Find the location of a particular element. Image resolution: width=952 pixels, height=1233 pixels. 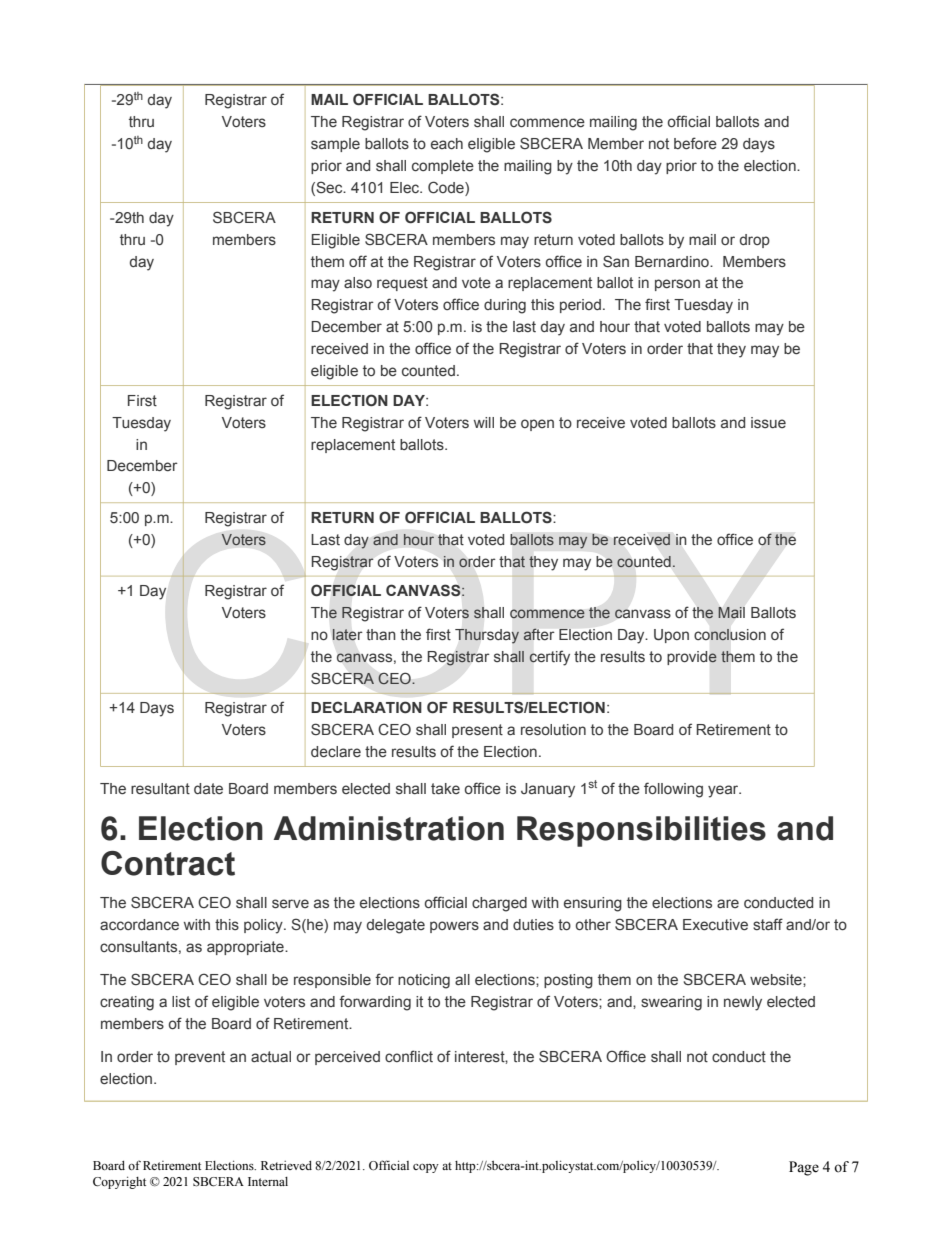

Executive is located at coordinates (715, 924).
